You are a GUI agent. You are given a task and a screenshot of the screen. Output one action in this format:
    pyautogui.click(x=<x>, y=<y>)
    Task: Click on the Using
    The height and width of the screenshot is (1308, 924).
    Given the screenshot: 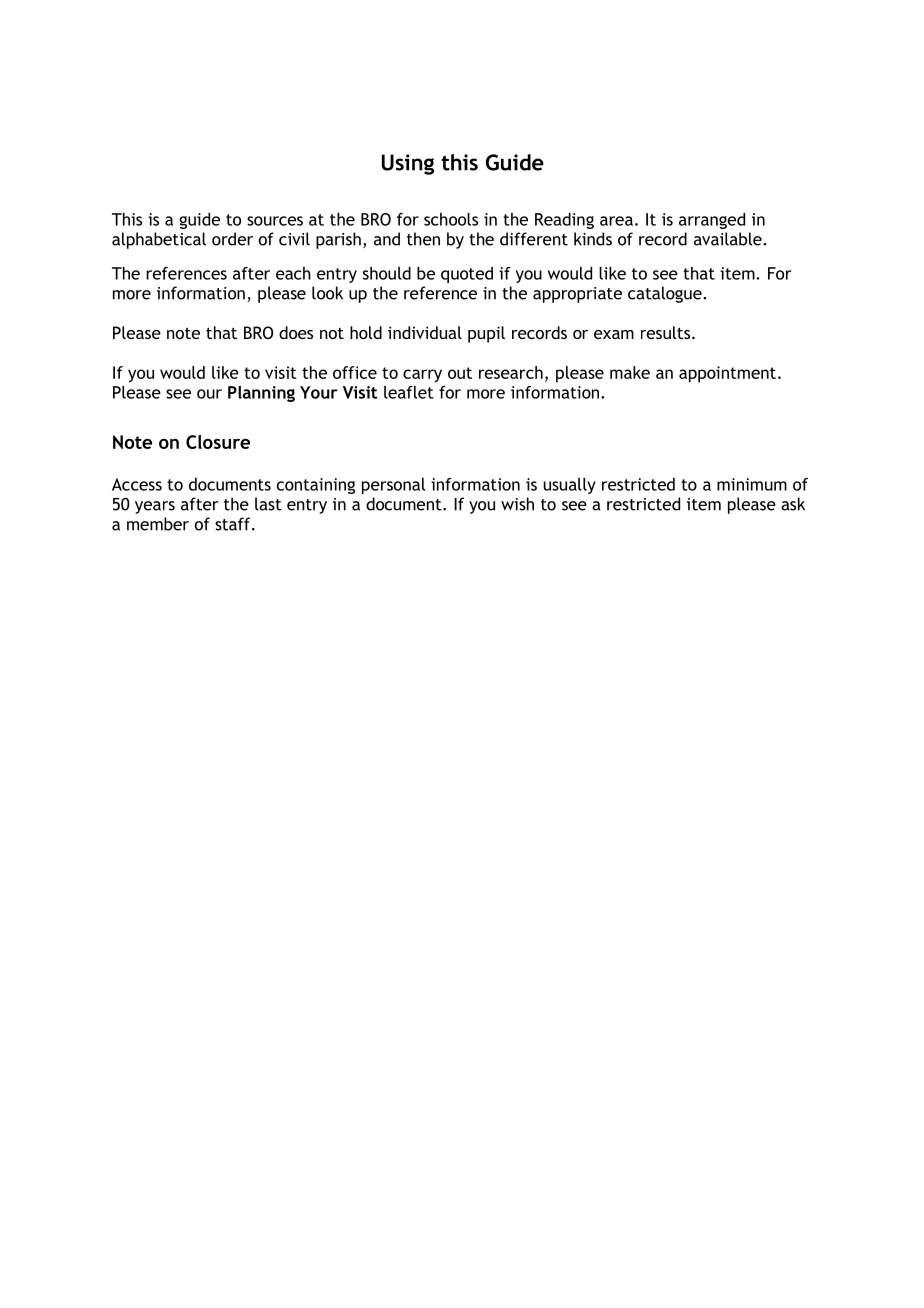 What is the action you would take?
    pyautogui.click(x=408, y=164)
